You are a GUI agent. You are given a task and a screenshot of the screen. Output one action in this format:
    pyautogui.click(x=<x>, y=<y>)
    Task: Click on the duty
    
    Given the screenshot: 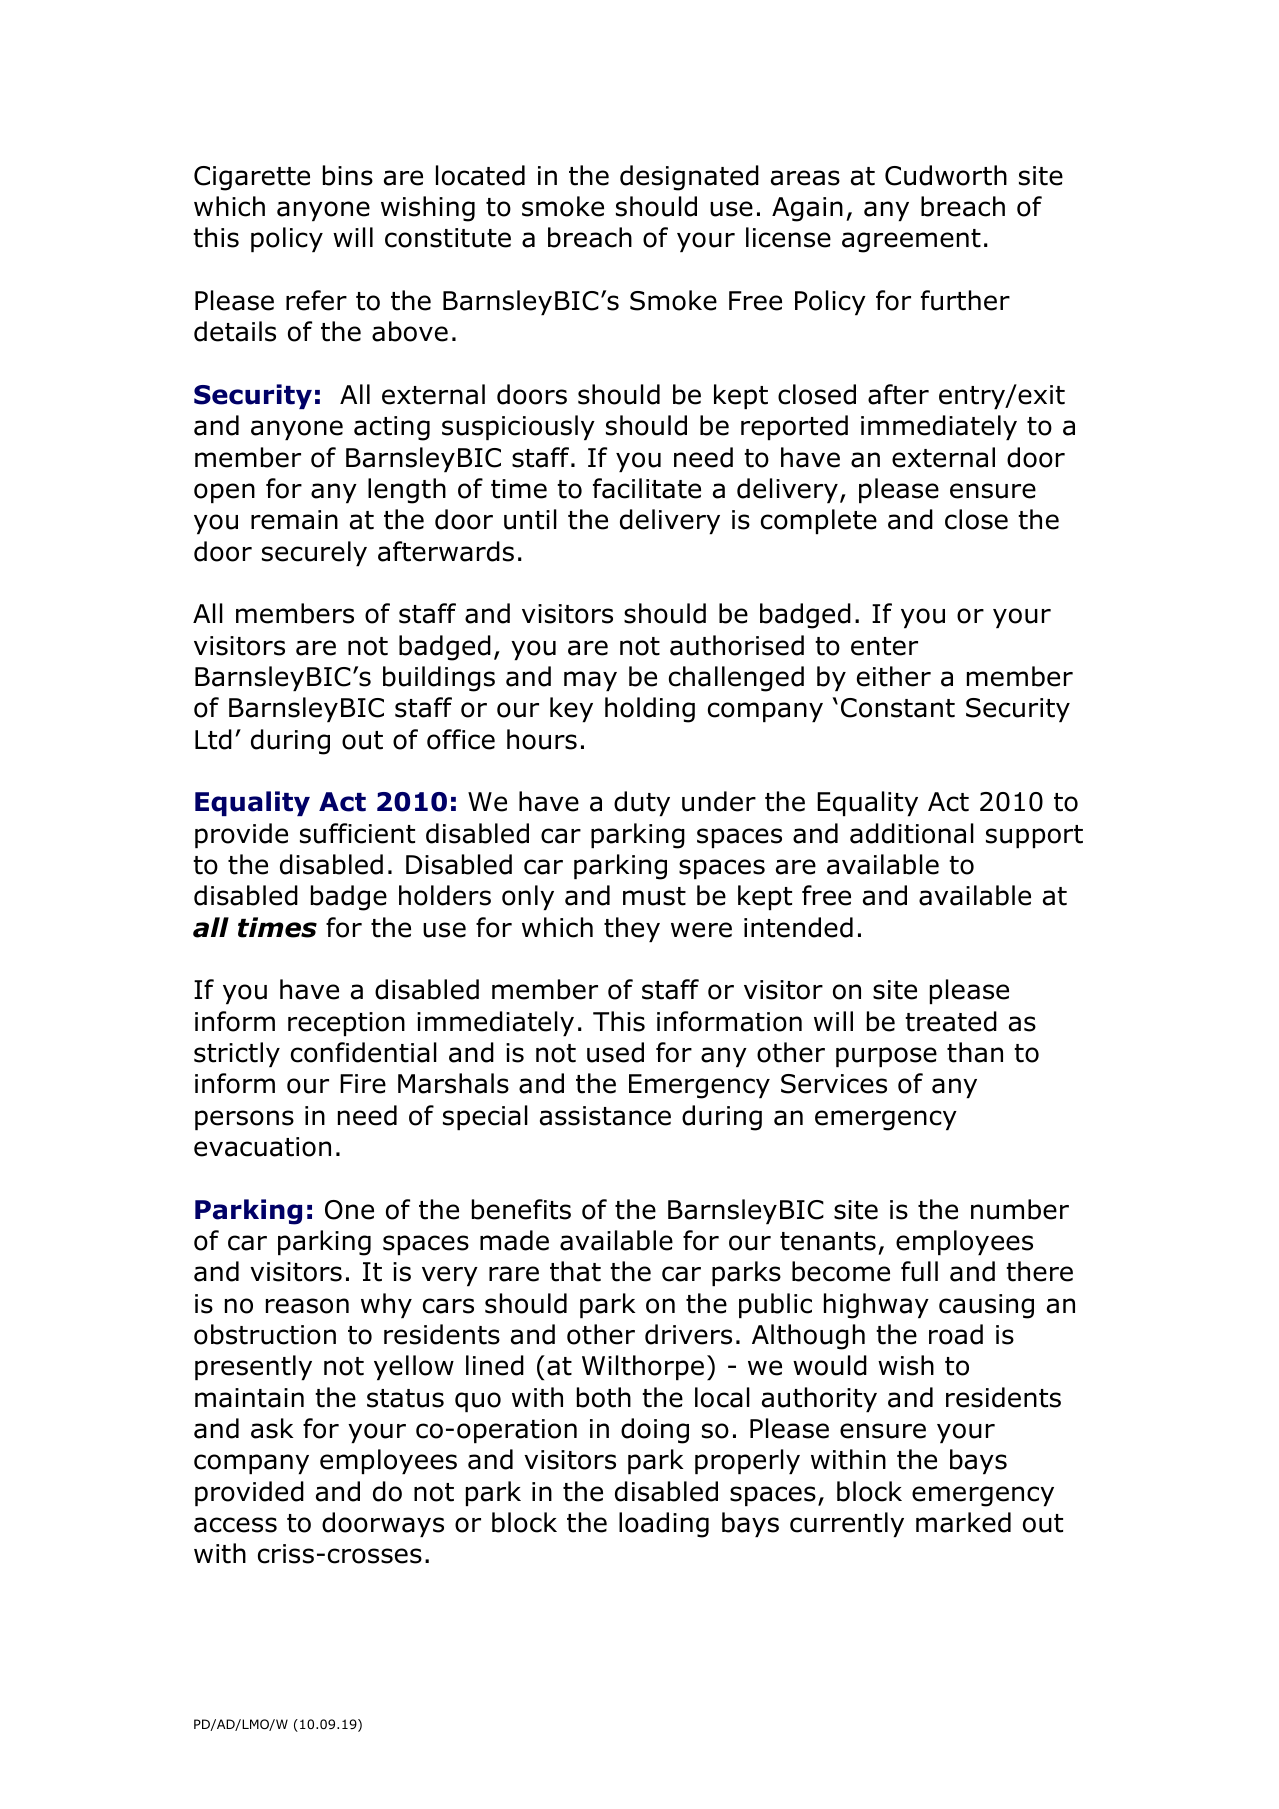 What is the action you would take?
    pyautogui.click(x=642, y=803)
